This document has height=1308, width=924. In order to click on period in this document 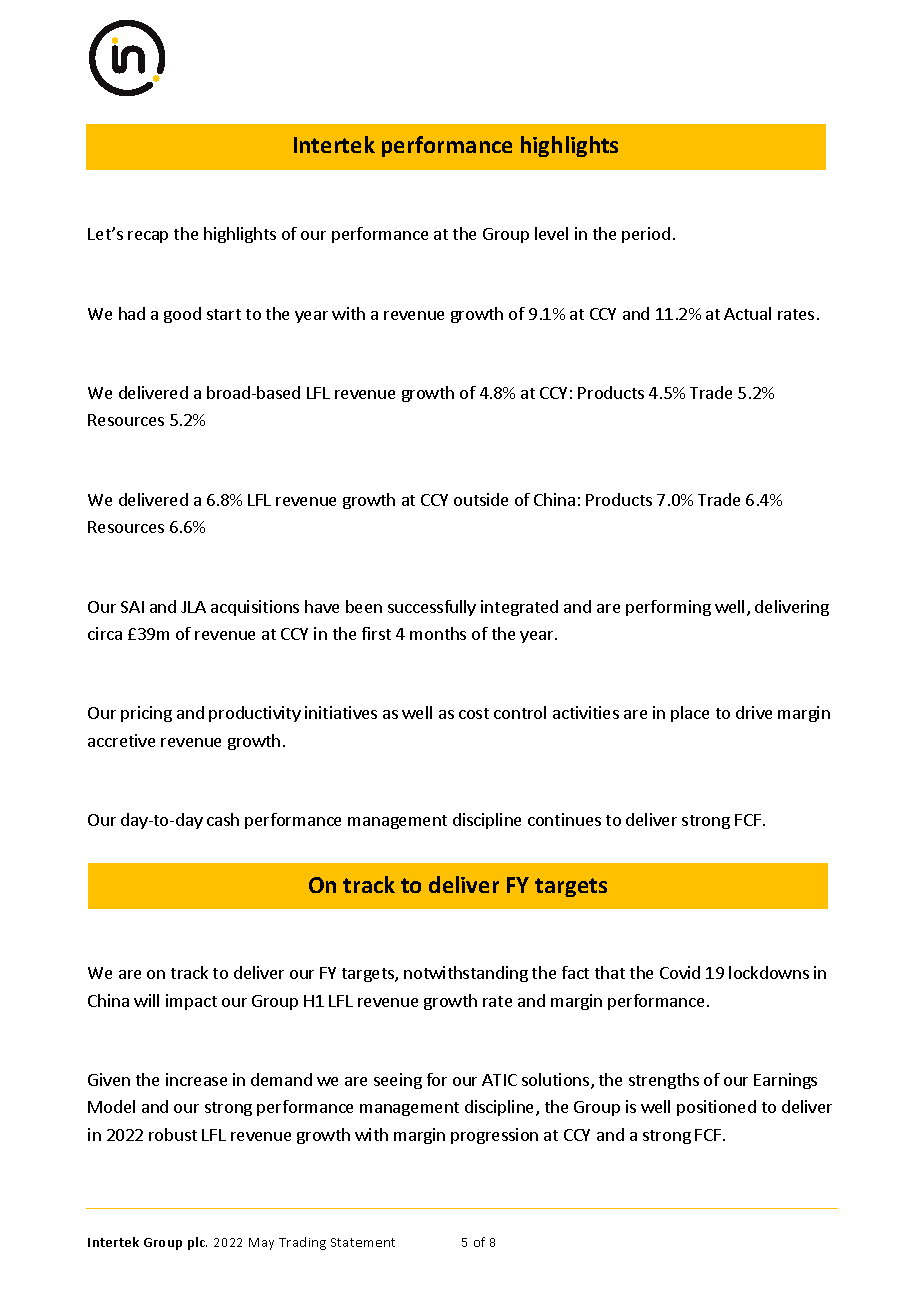, I will do `click(646, 235)`.
